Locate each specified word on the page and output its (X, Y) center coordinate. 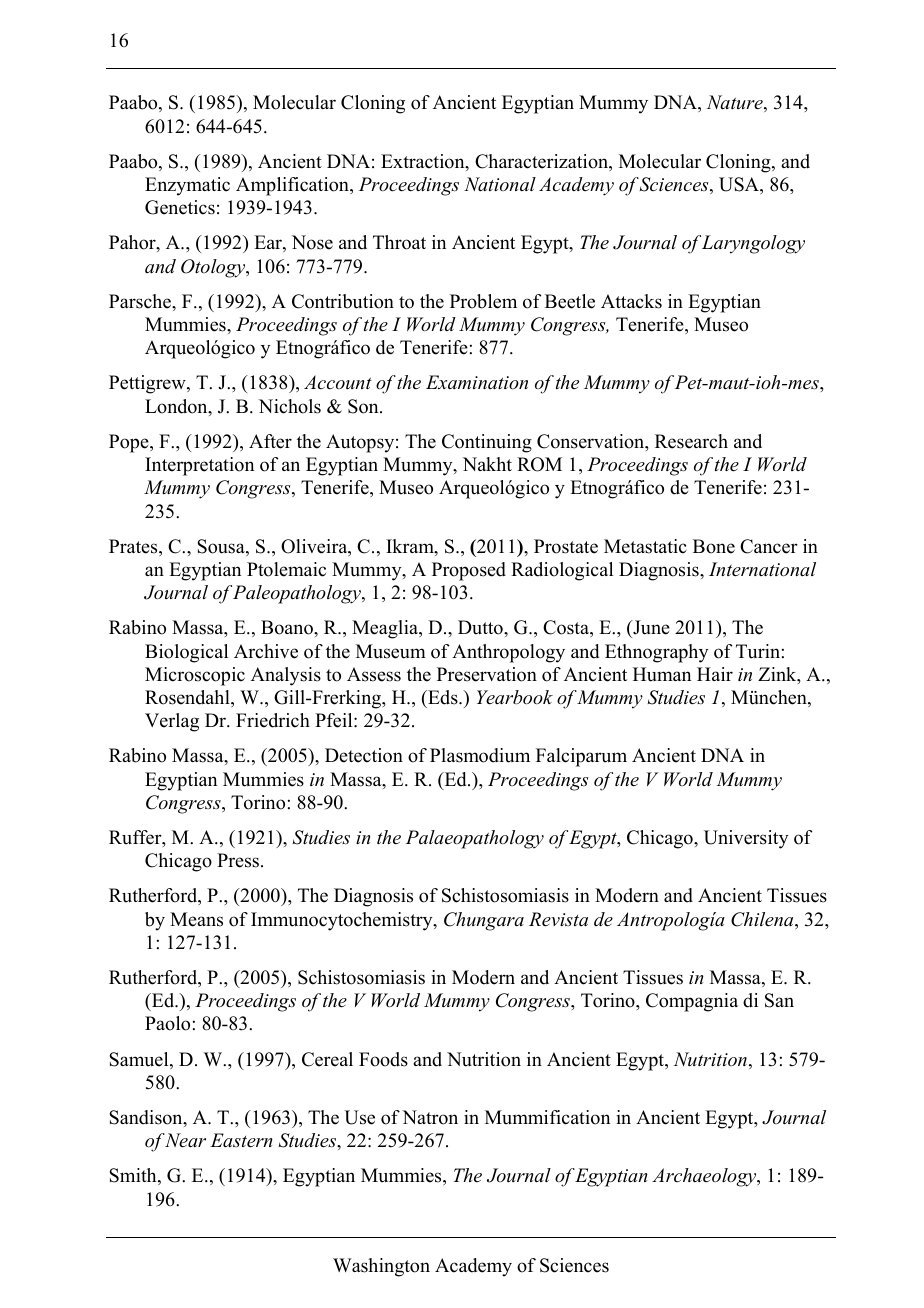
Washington (381, 1267)
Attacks (631, 301)
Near (185, 1140)
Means (196, 919)
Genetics (180, 207)
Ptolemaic (286, 569)
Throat (399, 242)
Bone (714, 546)
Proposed (469, 571)
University (746, 839)
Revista (558, 919)
